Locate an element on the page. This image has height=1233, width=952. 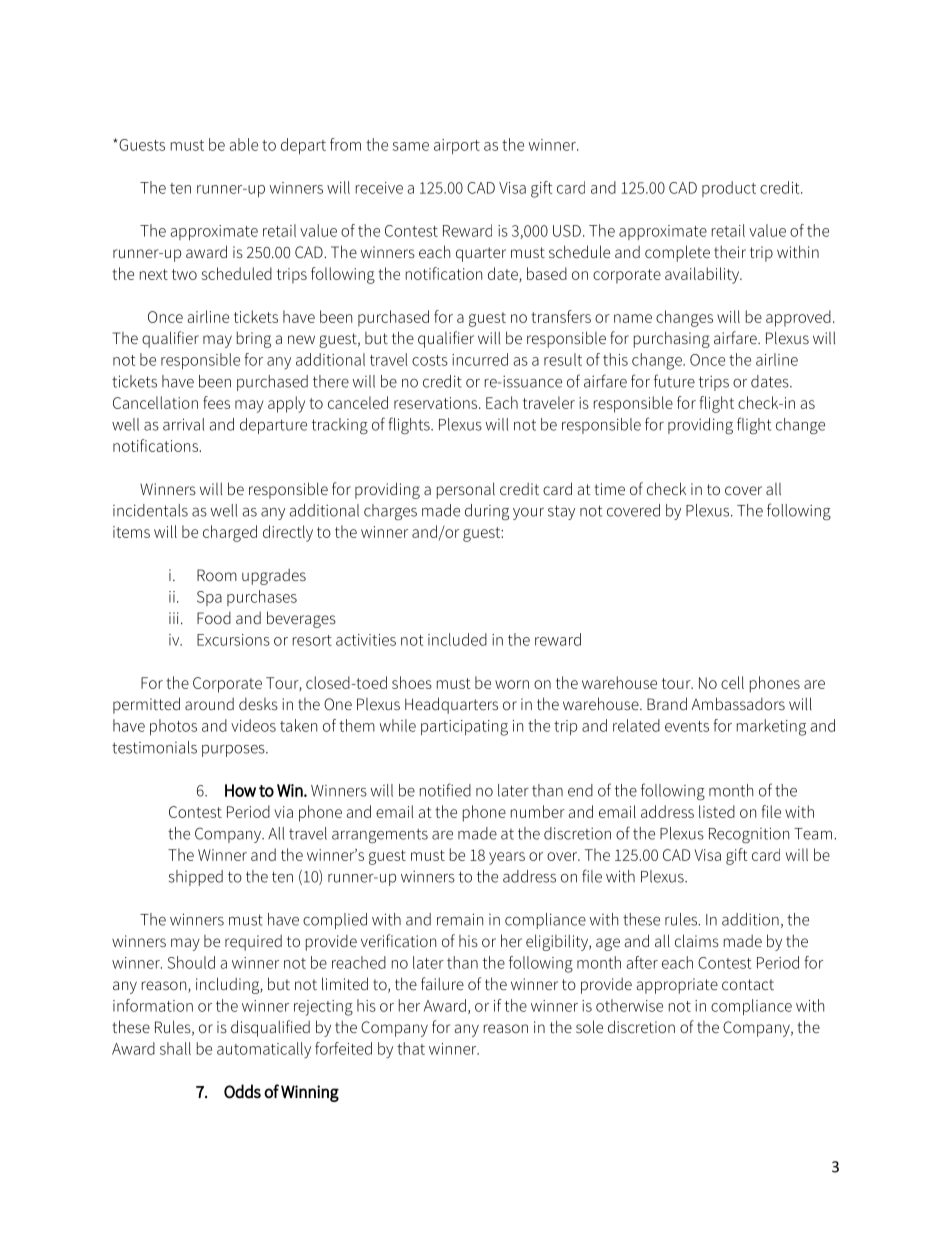
able is located at coordinates (243, 144).
